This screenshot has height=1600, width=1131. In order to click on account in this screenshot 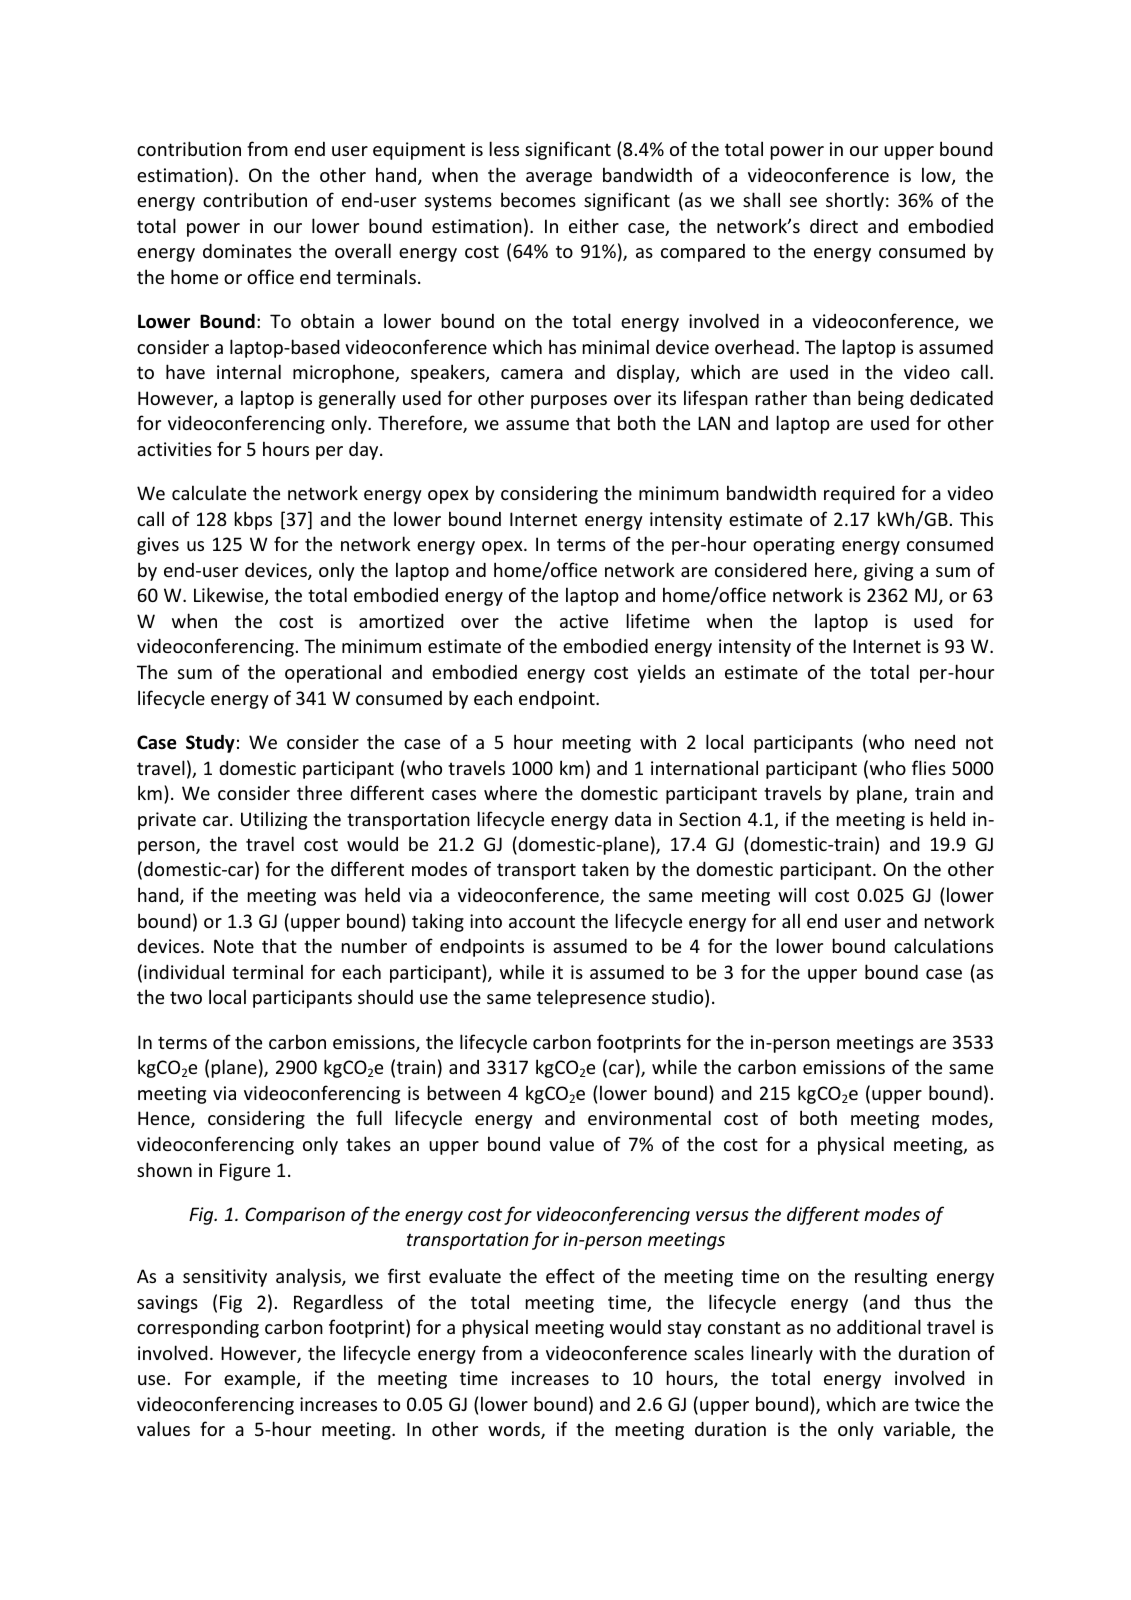, I will do `click(542, 921)`.
